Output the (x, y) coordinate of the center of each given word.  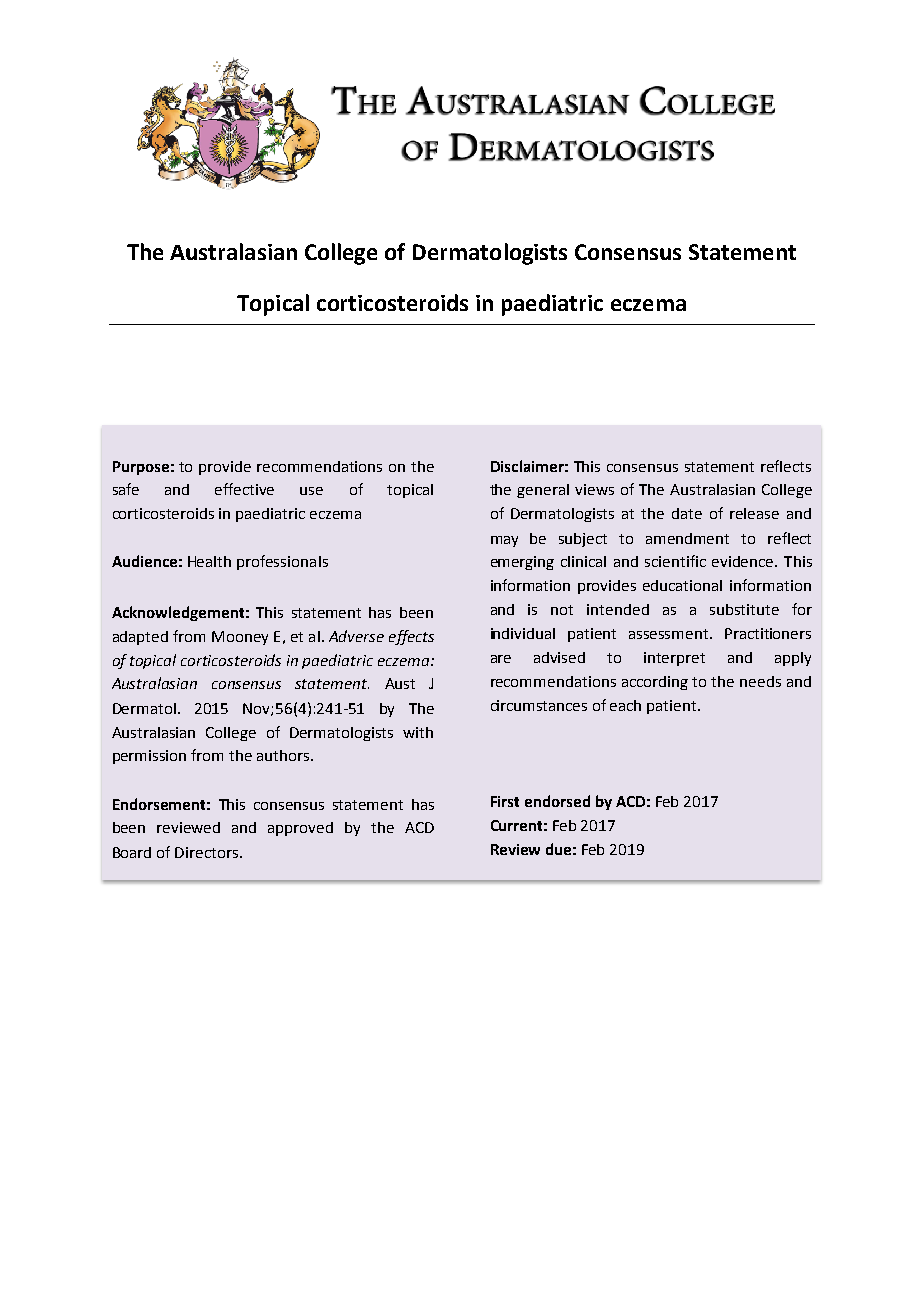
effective (244, 489)
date (687, 513)
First (505, 801)
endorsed (557, 801)
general (543, 491)
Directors (208, 852)
